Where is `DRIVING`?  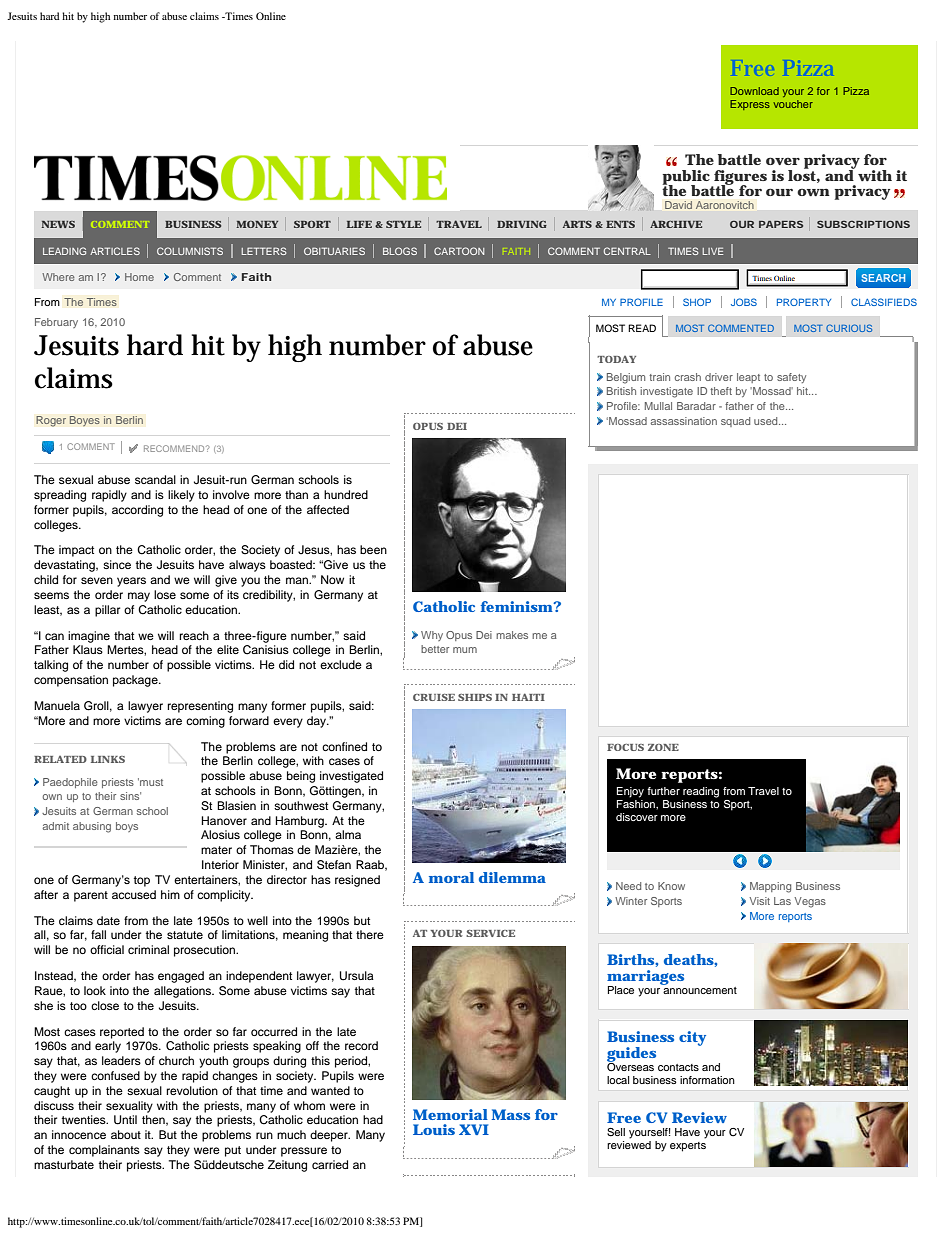
DRIVING is located at coordinates (522, 224).
